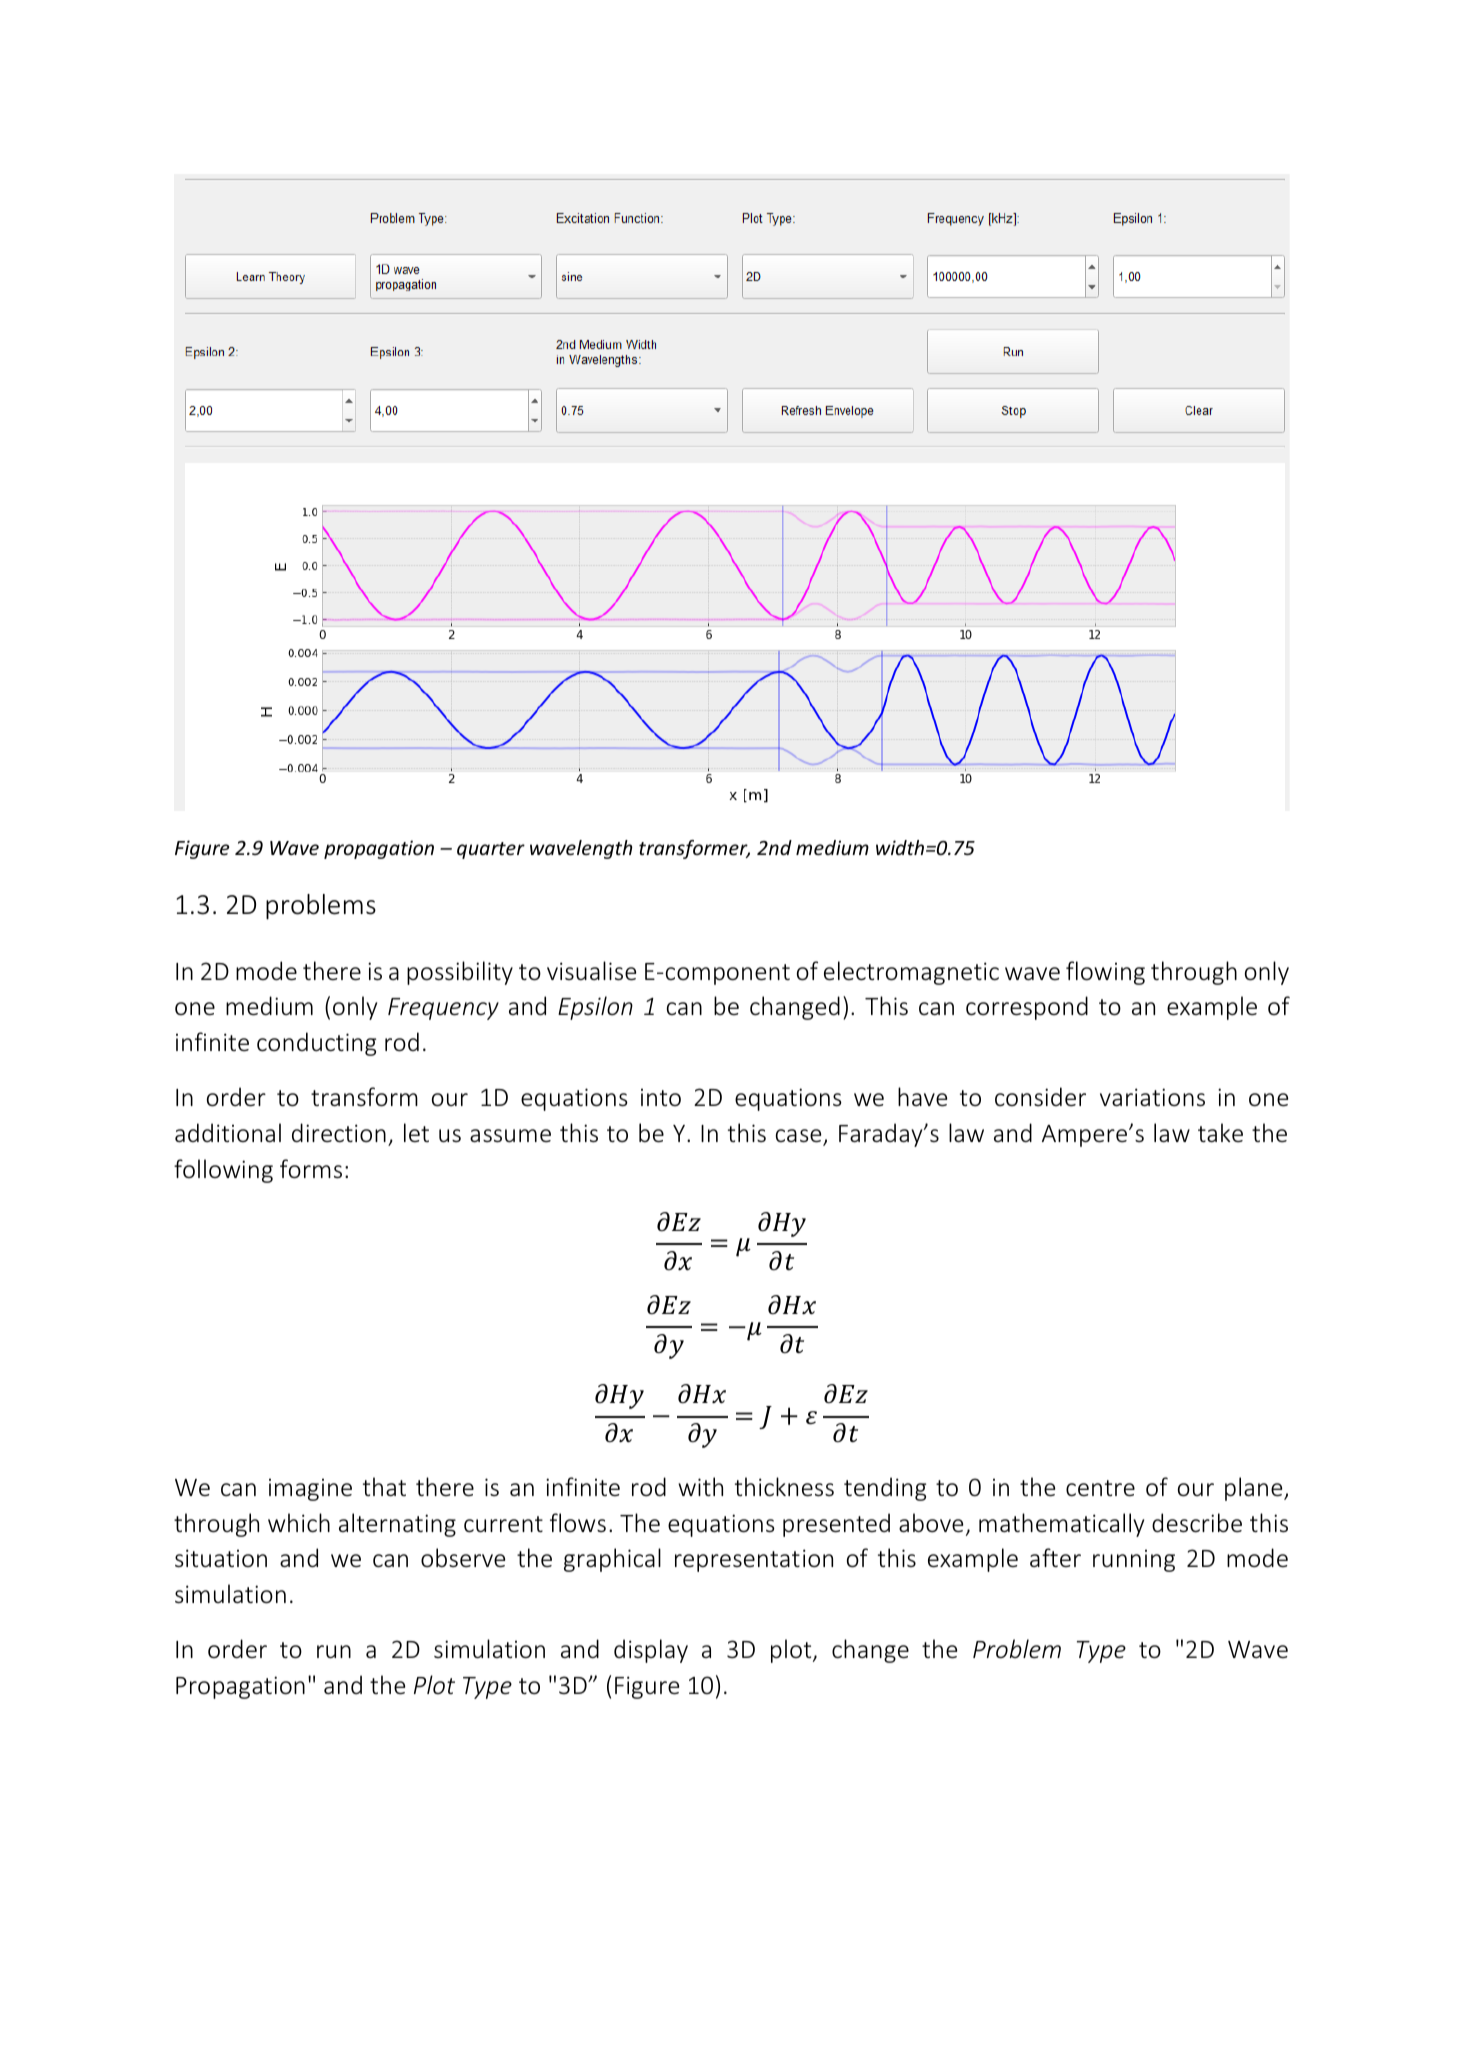 This screenshot has height=2070, width=1464. What do you see at coordinates (800, 1137) in the screenshot?
I see `case` at bounding box center [800, 1137].
